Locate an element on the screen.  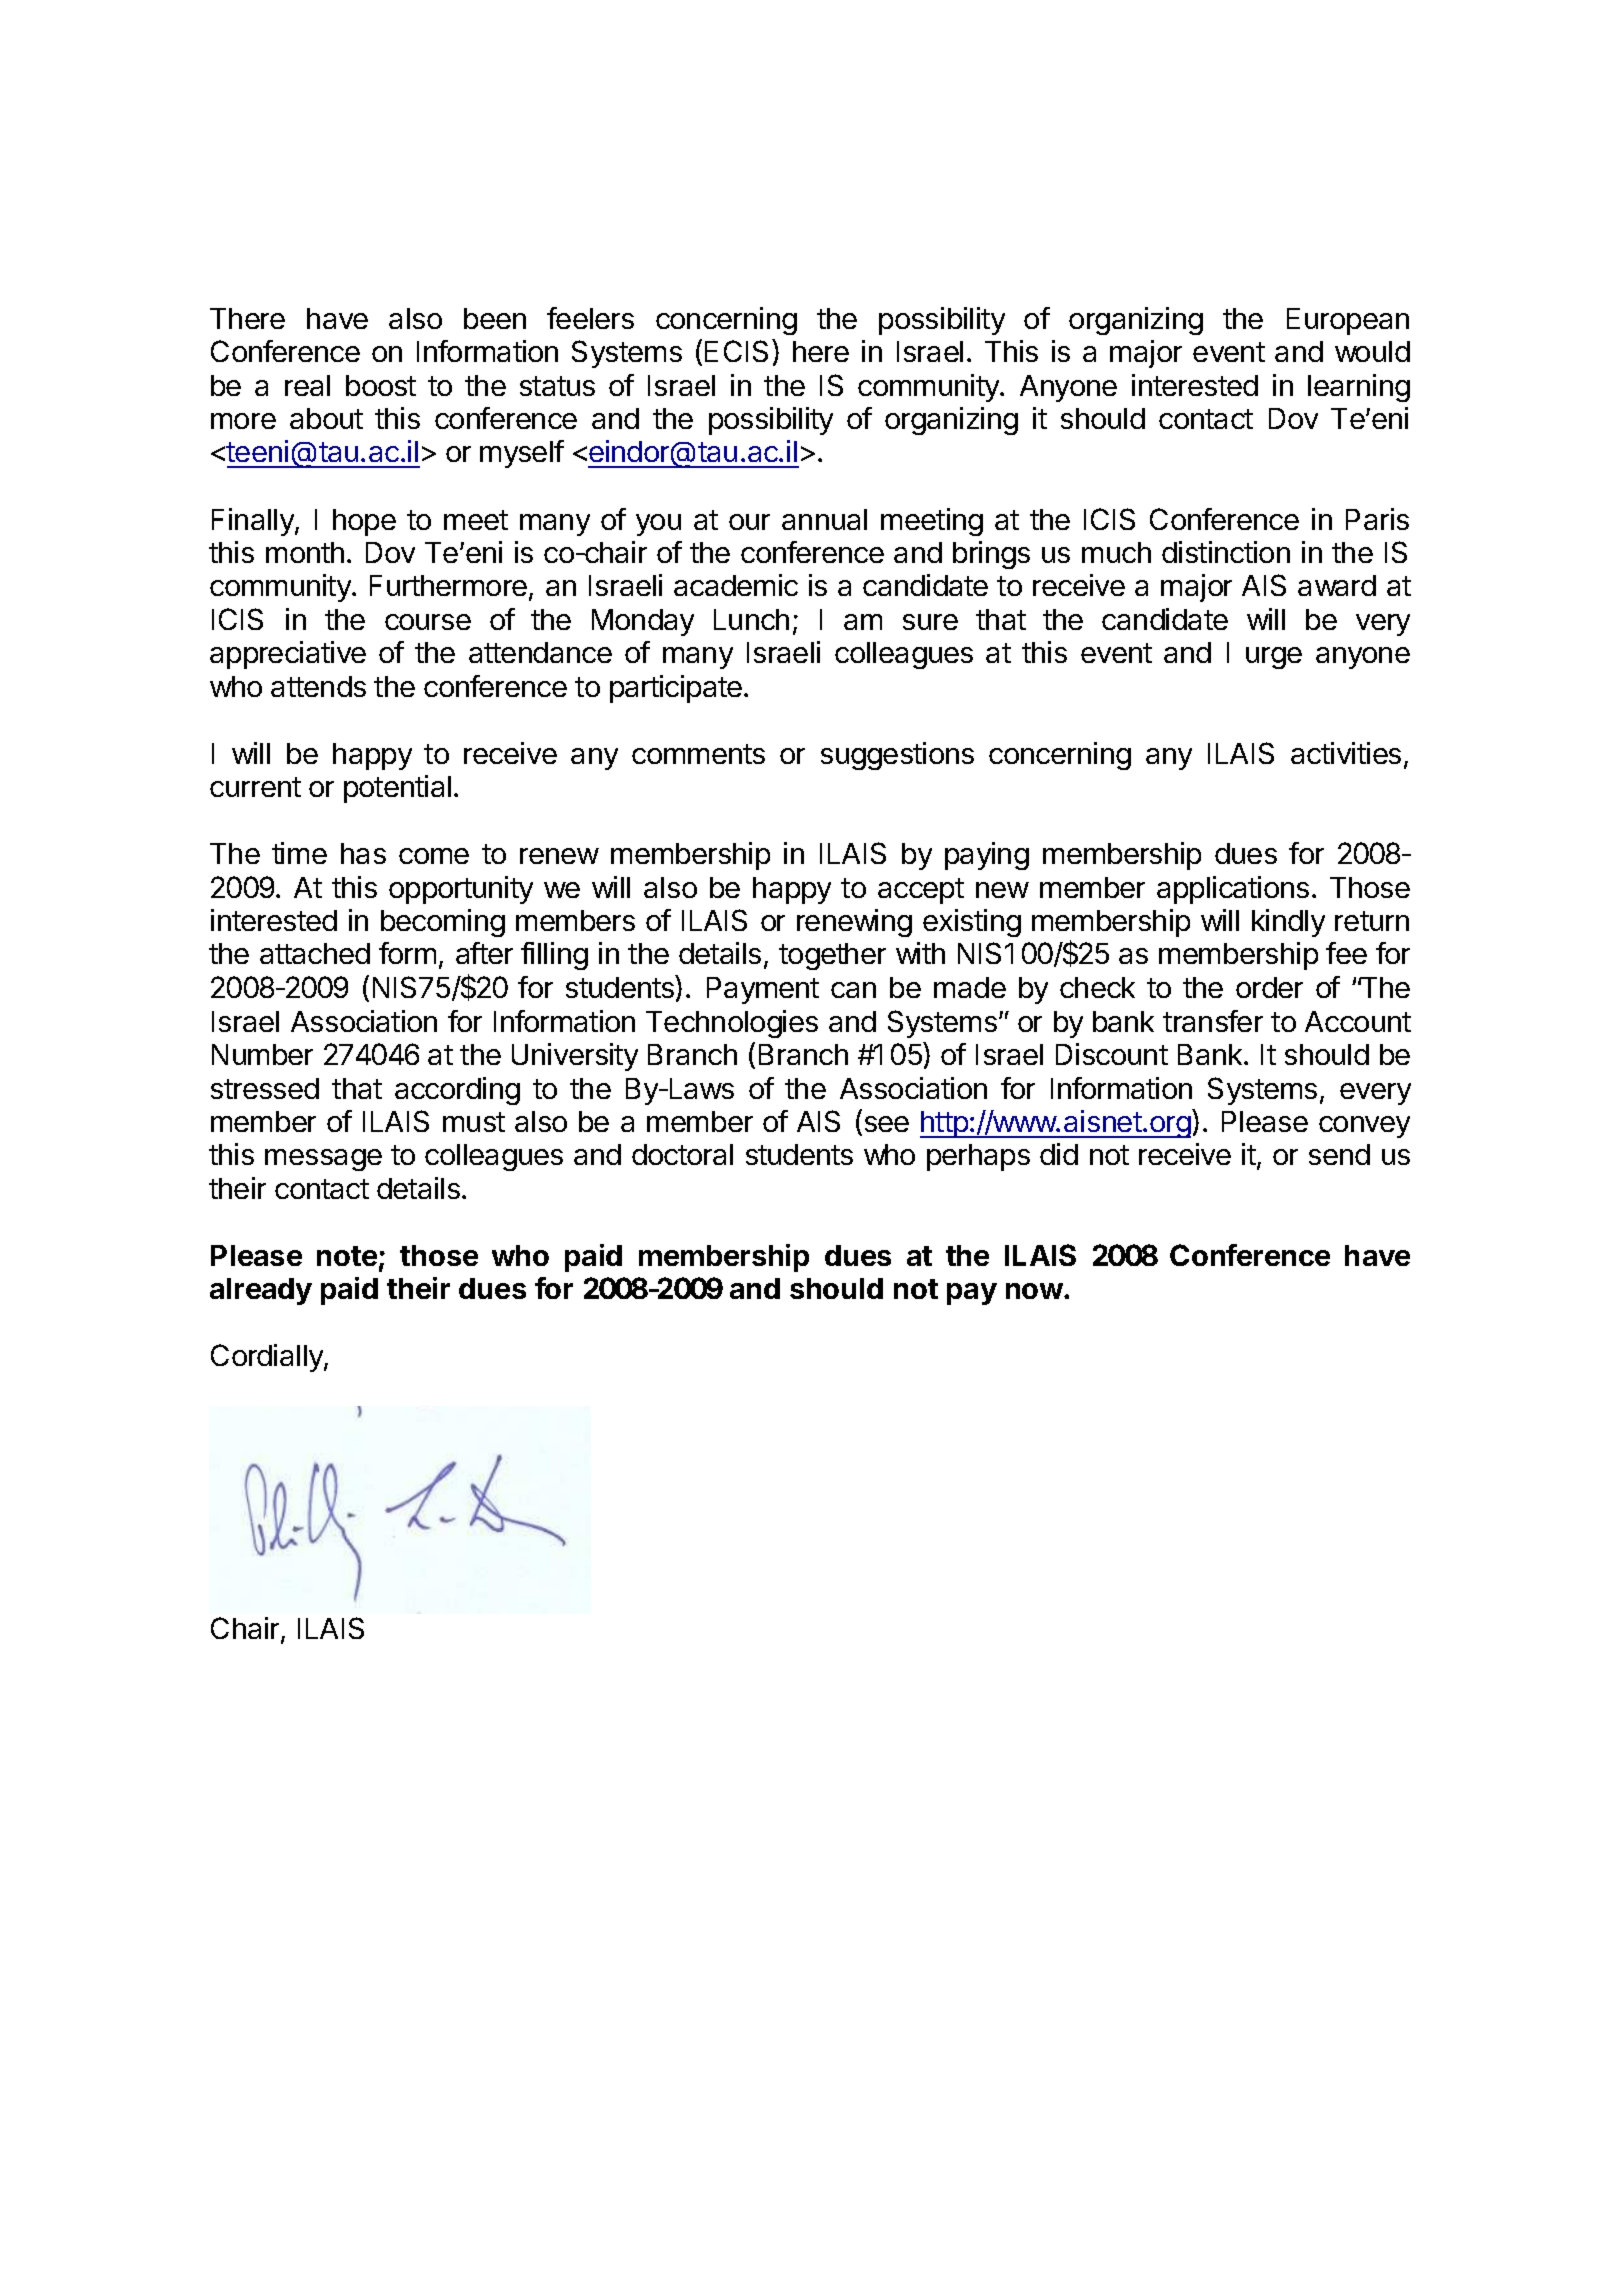
becoming is located at coordinates (443, 923).
